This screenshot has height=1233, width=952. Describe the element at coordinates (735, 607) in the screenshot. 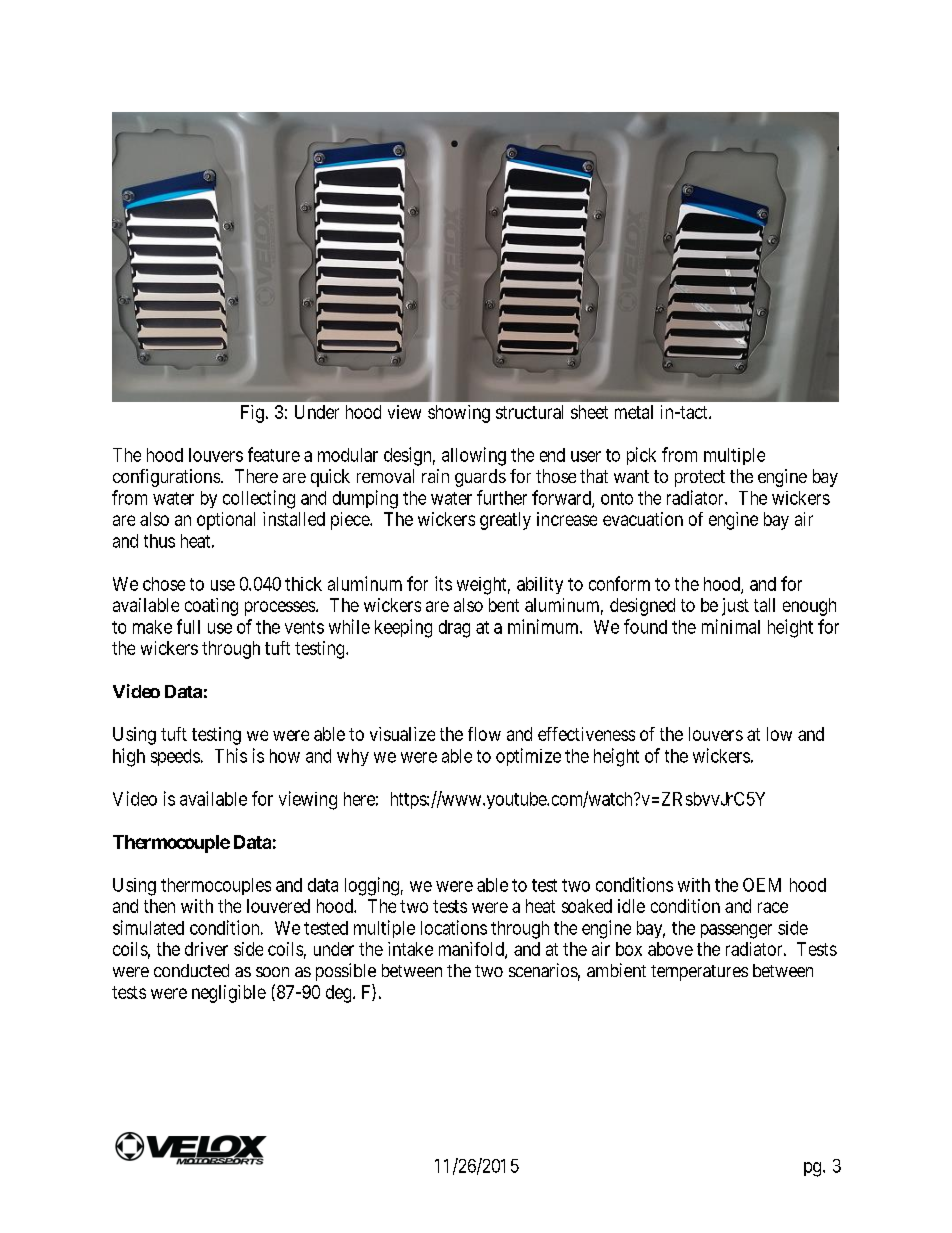

I see `just` at that location.
